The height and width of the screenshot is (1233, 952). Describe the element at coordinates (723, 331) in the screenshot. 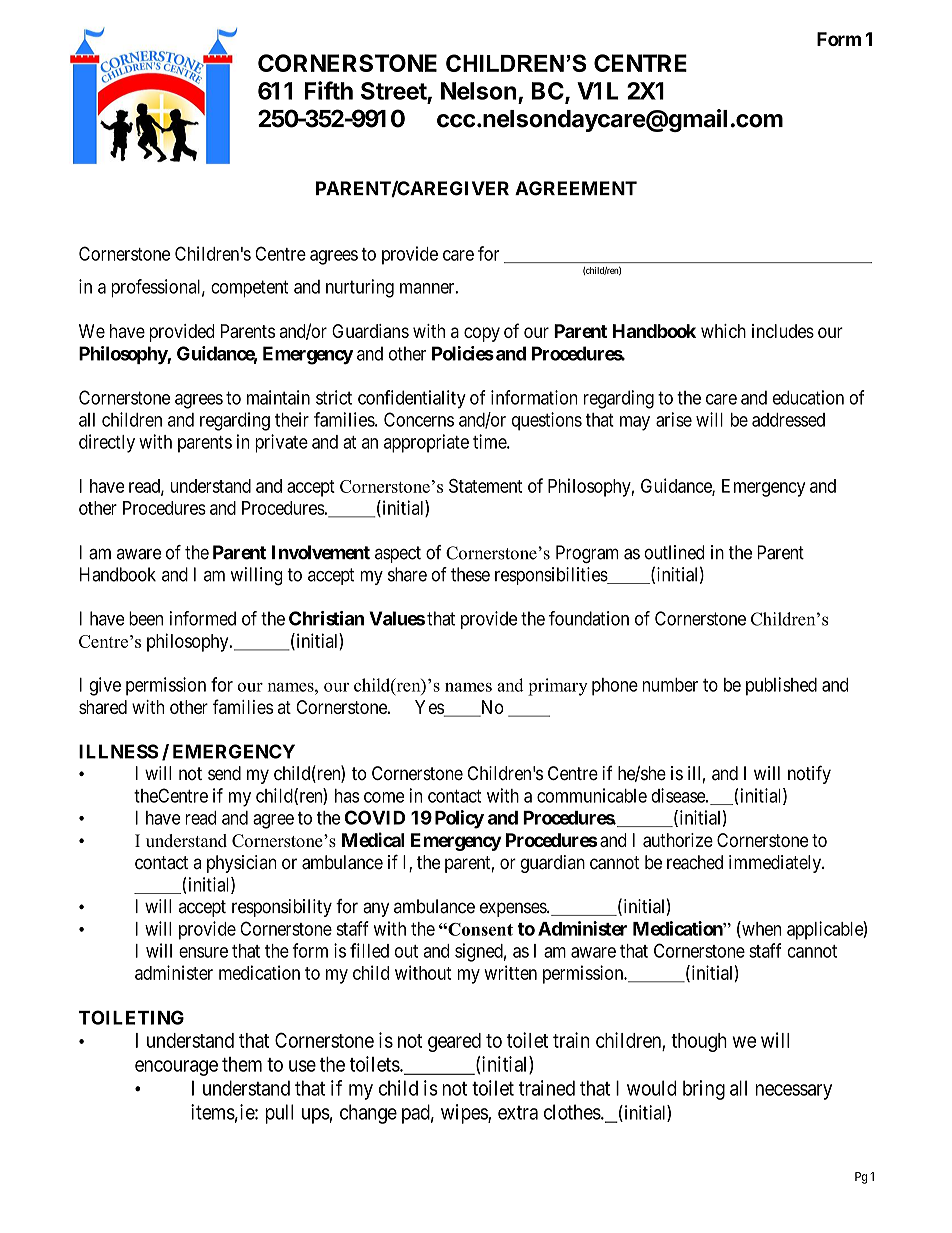

I see `which` at that location.
